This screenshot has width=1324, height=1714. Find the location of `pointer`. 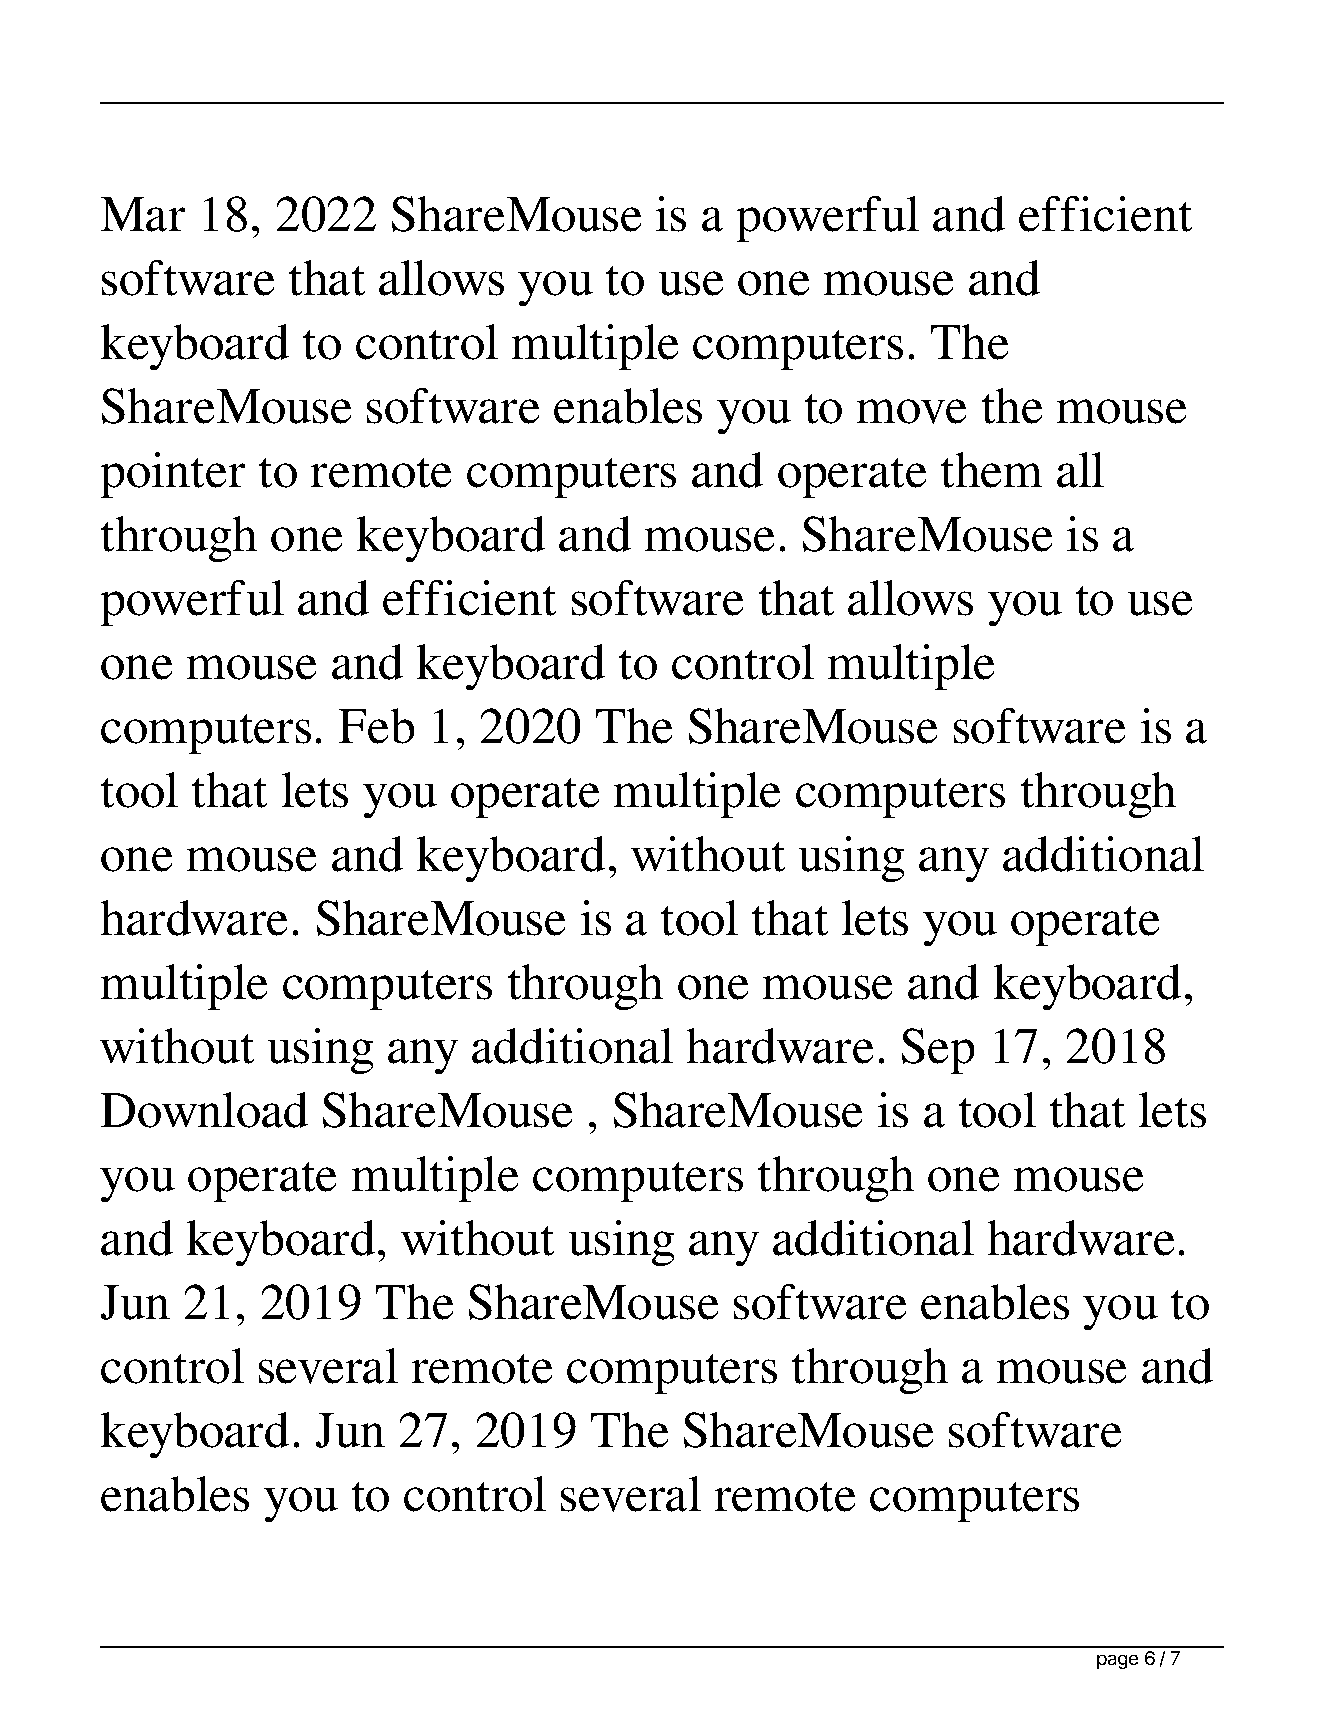

pointer is located at coordinates (173, 475).
